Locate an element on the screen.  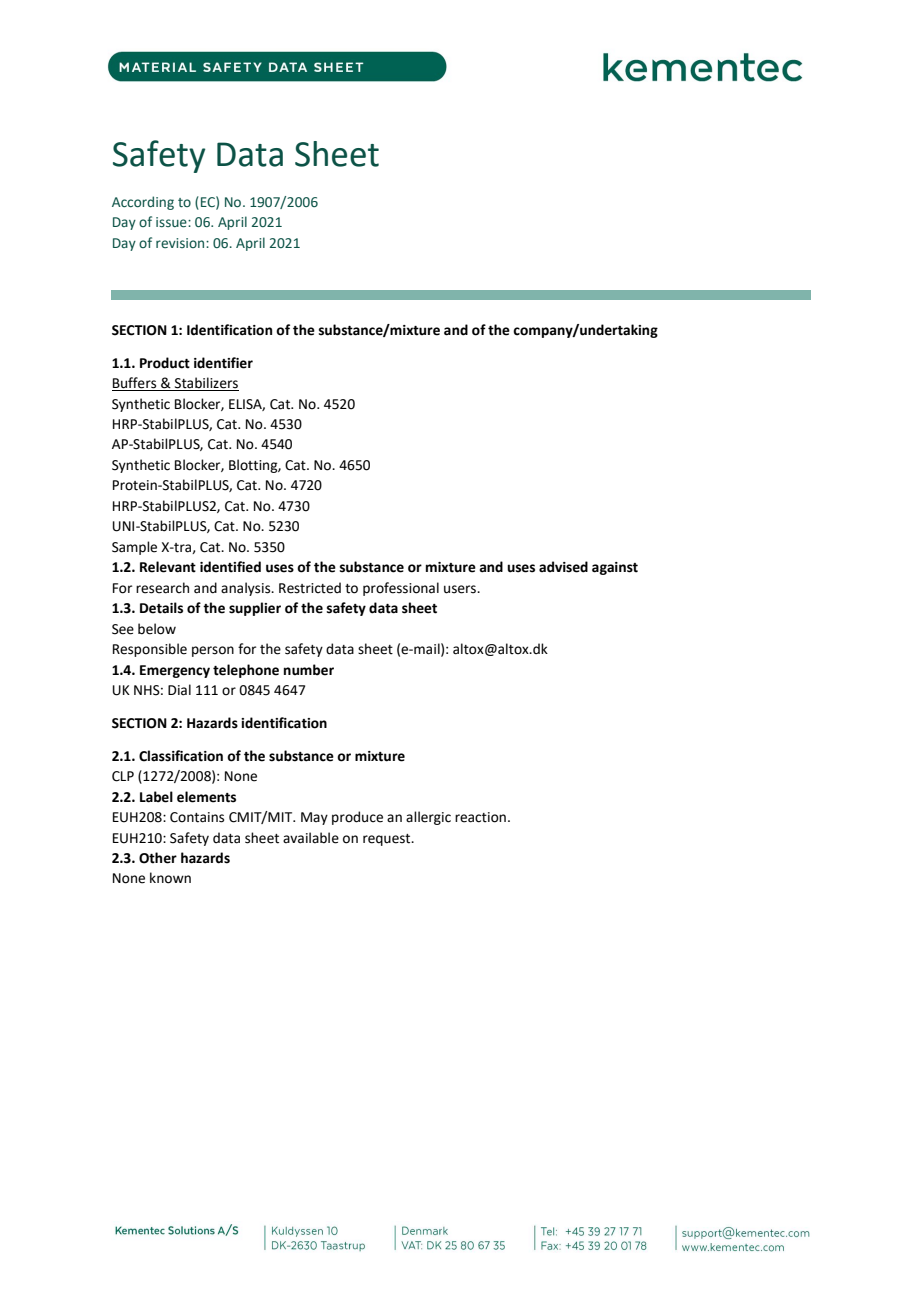
revision is located at coordinates (181, 243).
